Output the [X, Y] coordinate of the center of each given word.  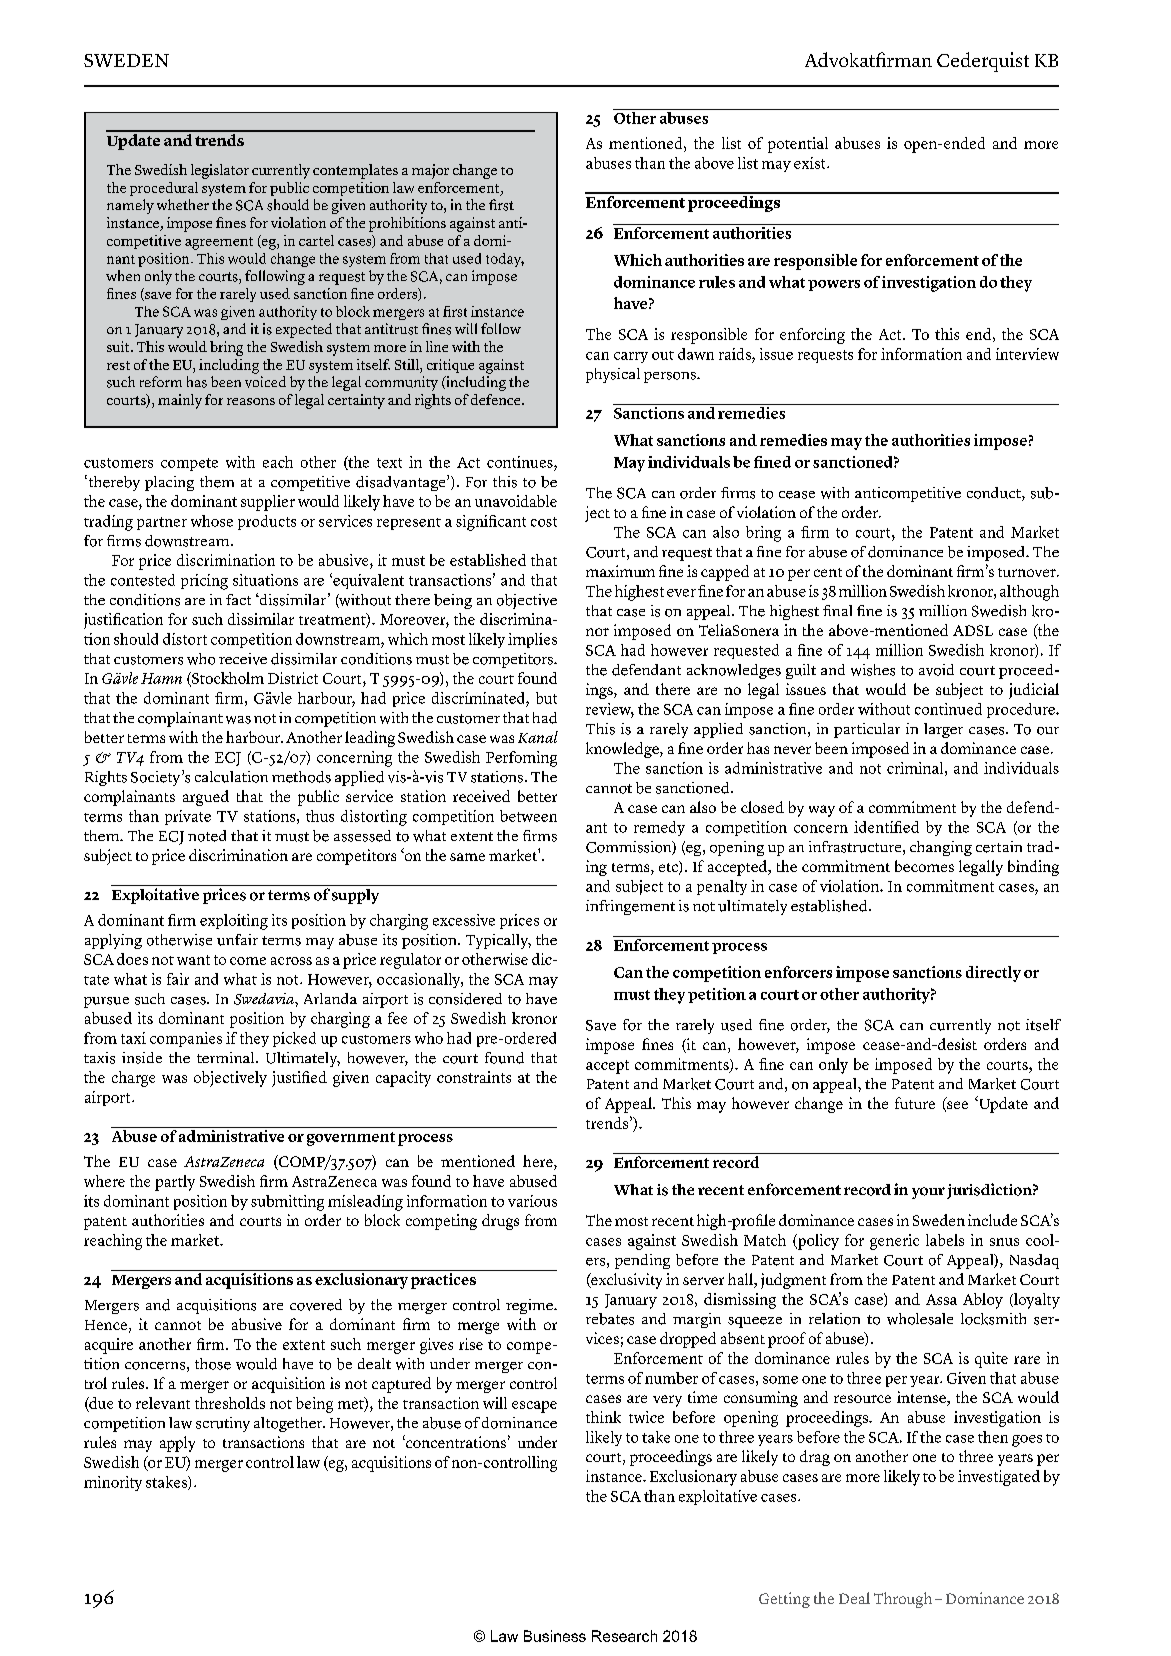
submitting [287, 1203]
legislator [220, 171]
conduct [995, 494]
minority [113, 1483]
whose [212, 521]
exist [811, 163]
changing [941, 848]
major [430, 171]
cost [544, 522]
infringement [630, 907]
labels [945, 1240]
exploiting [234, 922]
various [532, 1201]
